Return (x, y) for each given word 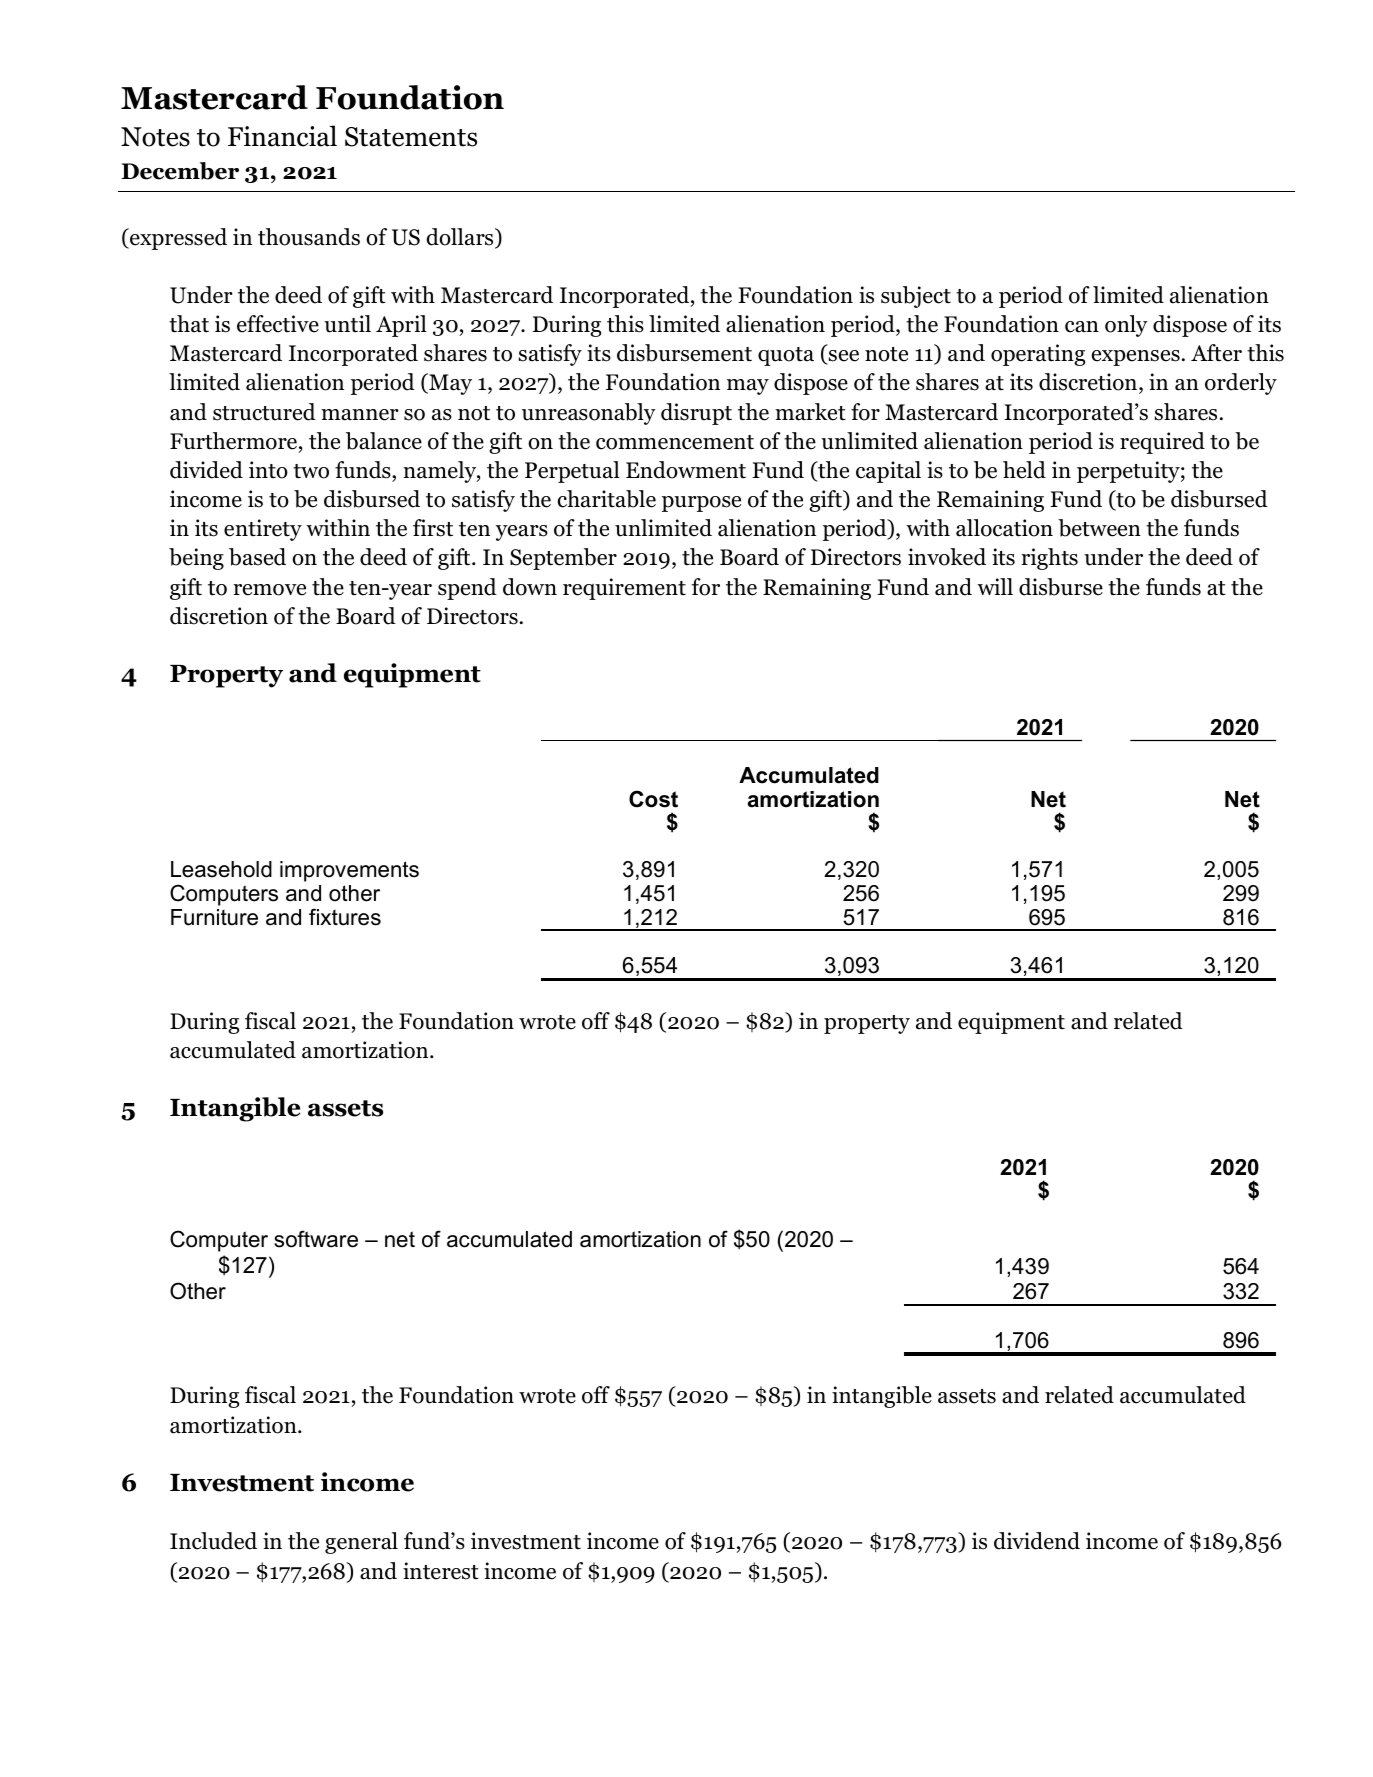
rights (1049, 559)
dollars (461, 238)
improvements (349, 871)
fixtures (345, 917)
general (361, 1543)
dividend (1037, 1541)
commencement (675, 442)
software (316, 1239)
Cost (653, 799)
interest (441, 1571)
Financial (282, 136)
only (1126, 326)
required (1162, 443)
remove (269, 590)
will (995, 586)
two (311, 471)
